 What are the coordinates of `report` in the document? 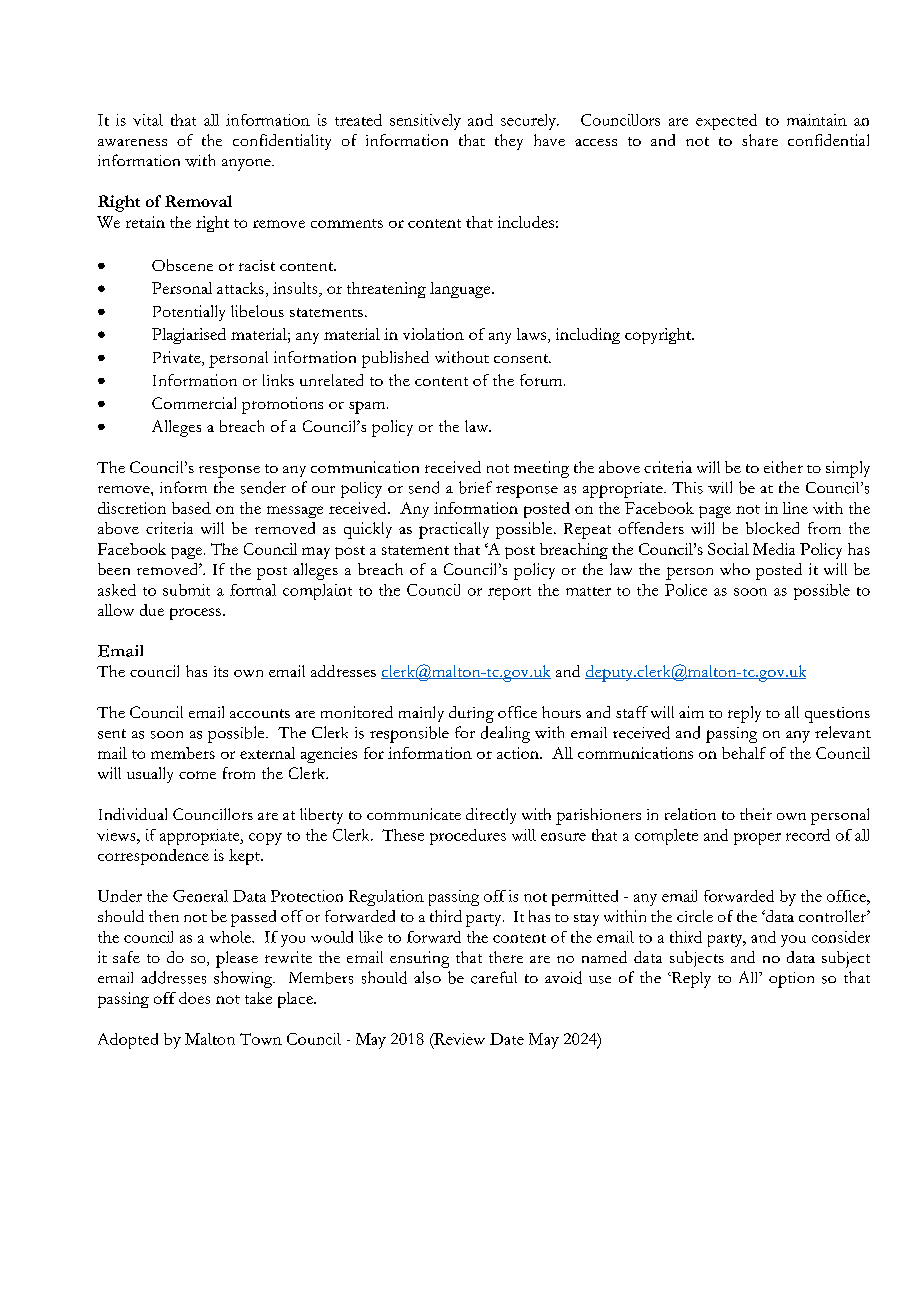 It's located at (509, 593).
